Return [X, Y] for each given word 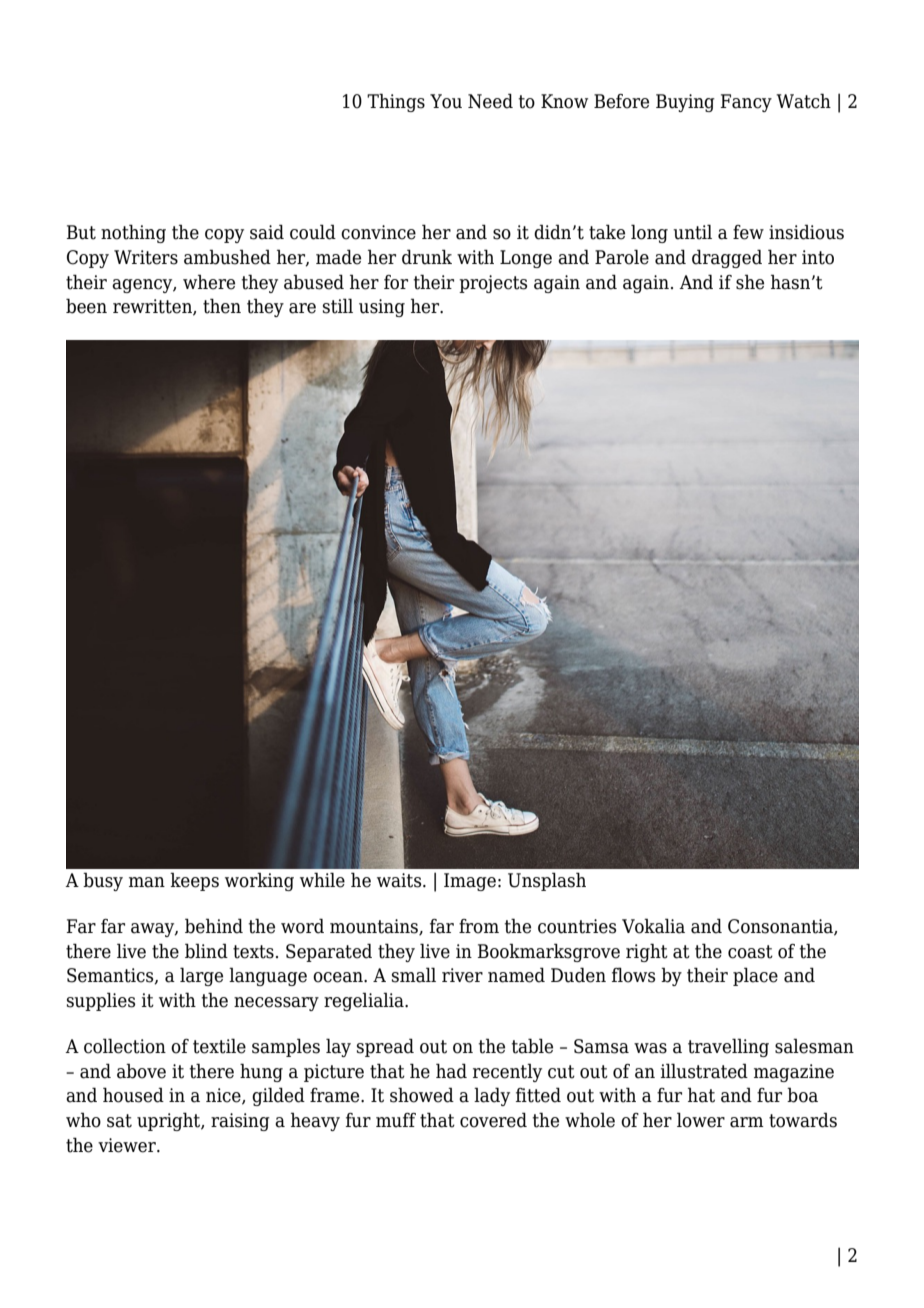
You [446, 101]
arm [747, 1122]
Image [470, 882]
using [382, 308]
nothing [133, 233]
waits [400, 880]
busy [103, 881]
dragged [727, 258]
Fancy [746, 103]
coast [750, 952]
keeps [194, 881]
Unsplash [547, 881]
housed [133, 1095]
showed [422, 1095]
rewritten [153, 307]
